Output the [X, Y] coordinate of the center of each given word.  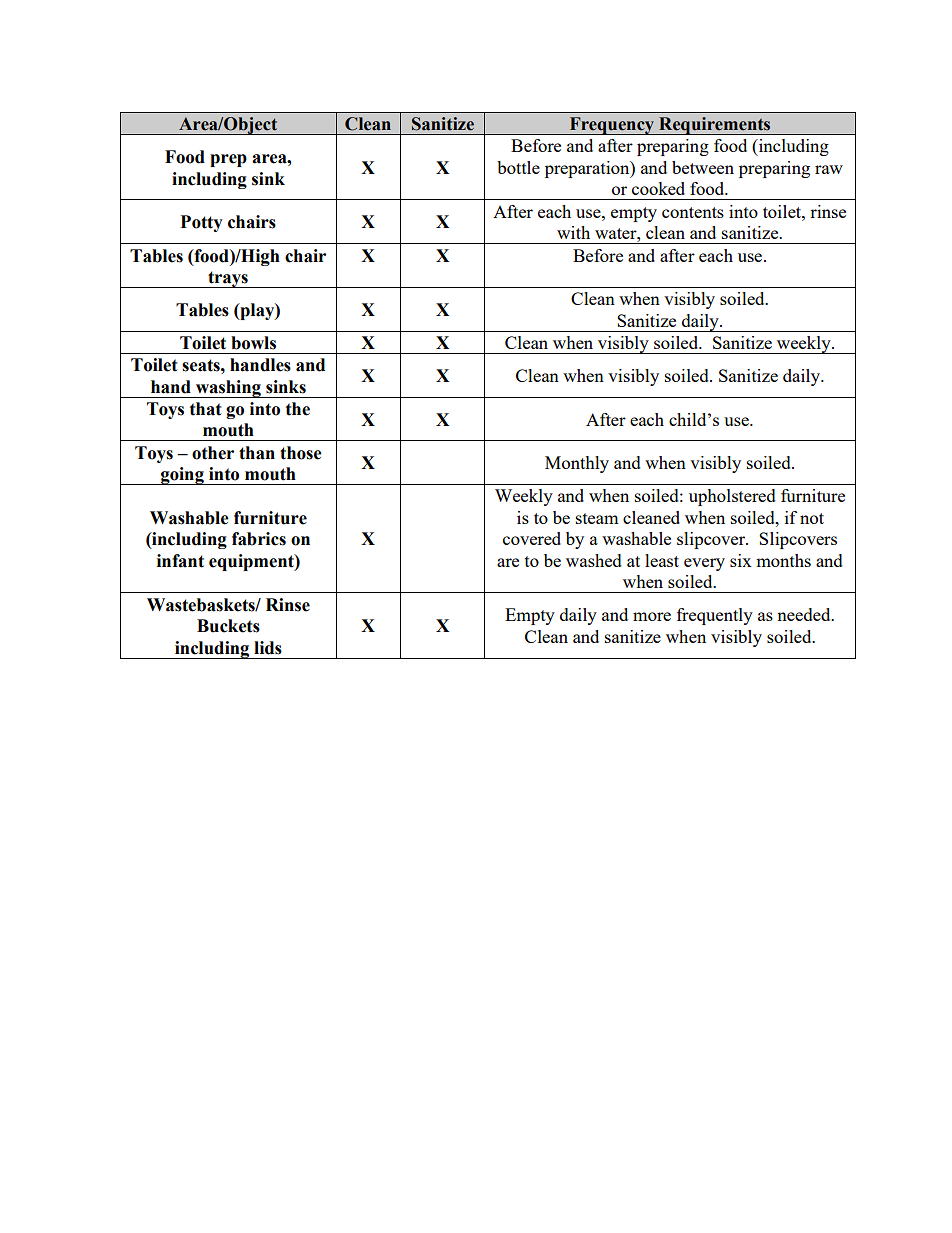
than [257, 453]
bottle [518, 167]
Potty [202, 223]
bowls [253, 343]
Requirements [715, 126]
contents [693, 212]
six [741, 560]
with [573, 232]
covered [532, 538]
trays [228, 279]
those [301, 453]
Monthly [577, 464]
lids [268, 648]
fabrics [259, 539]
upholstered [732, 497]
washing [228, 389]
